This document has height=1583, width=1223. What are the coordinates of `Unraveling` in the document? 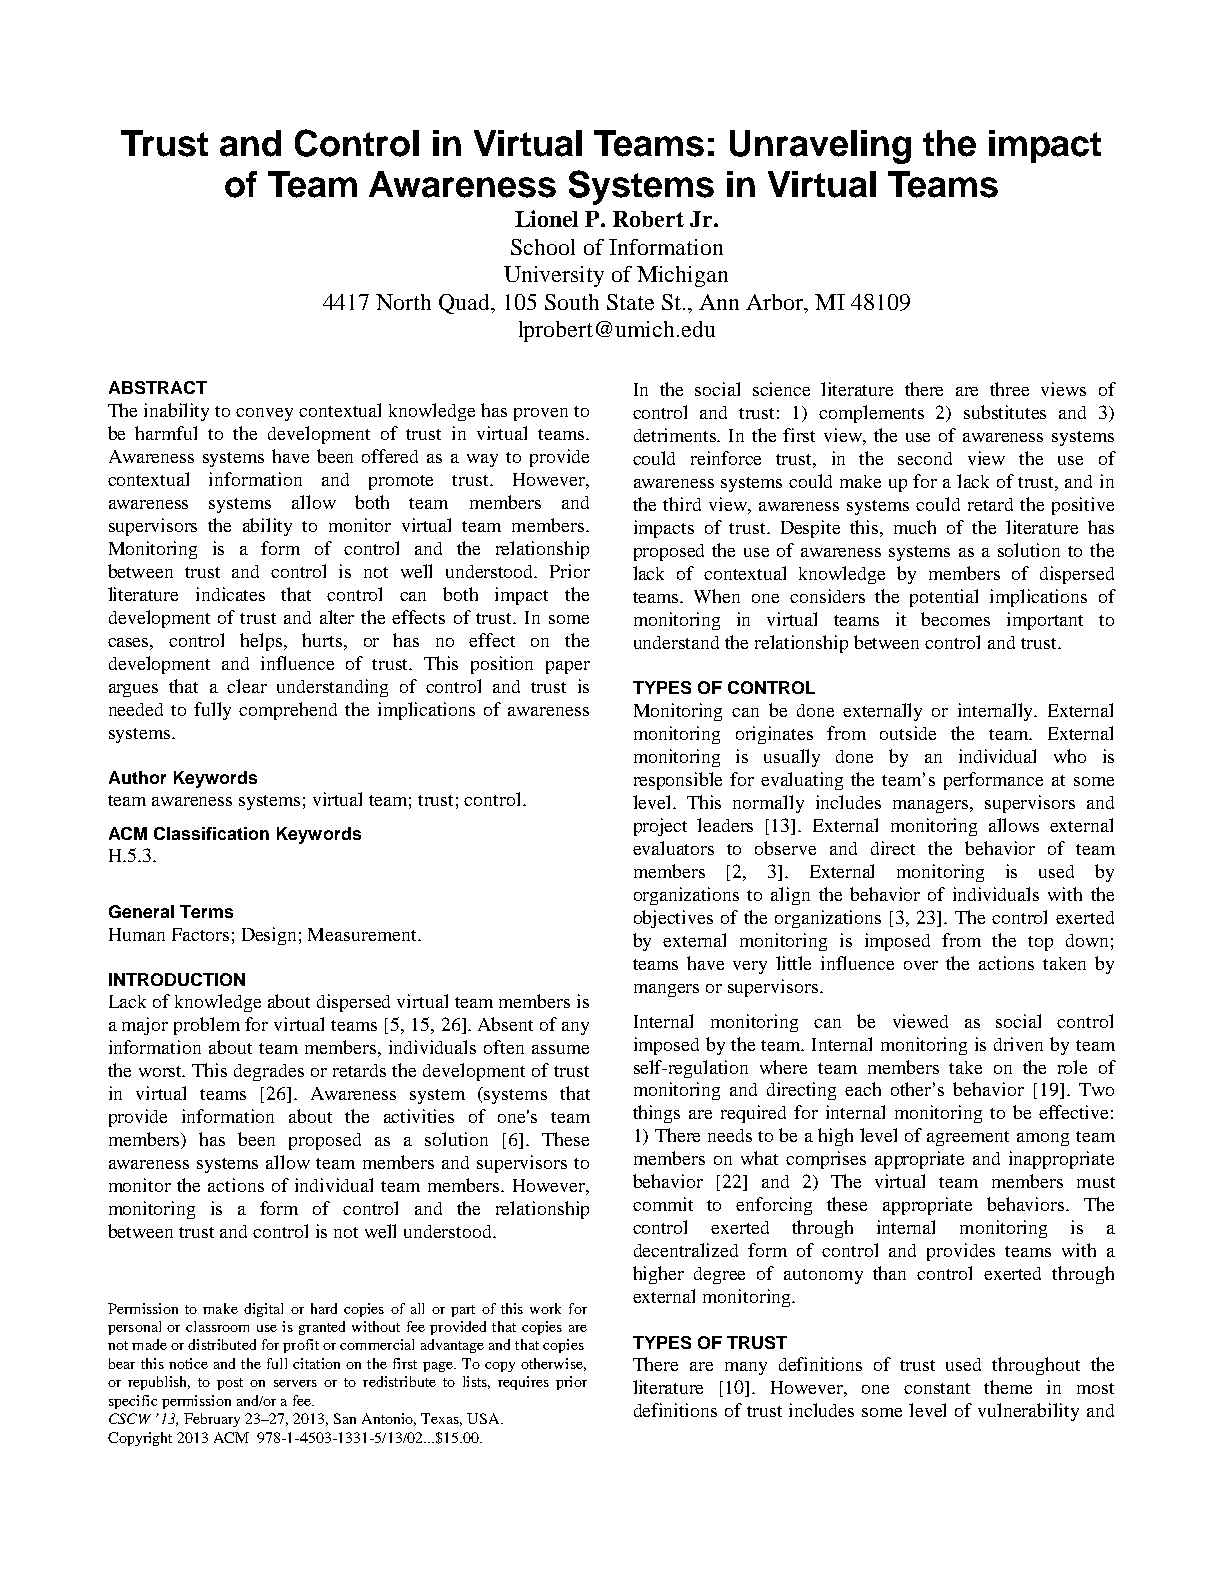 It's located at (820, 147).
